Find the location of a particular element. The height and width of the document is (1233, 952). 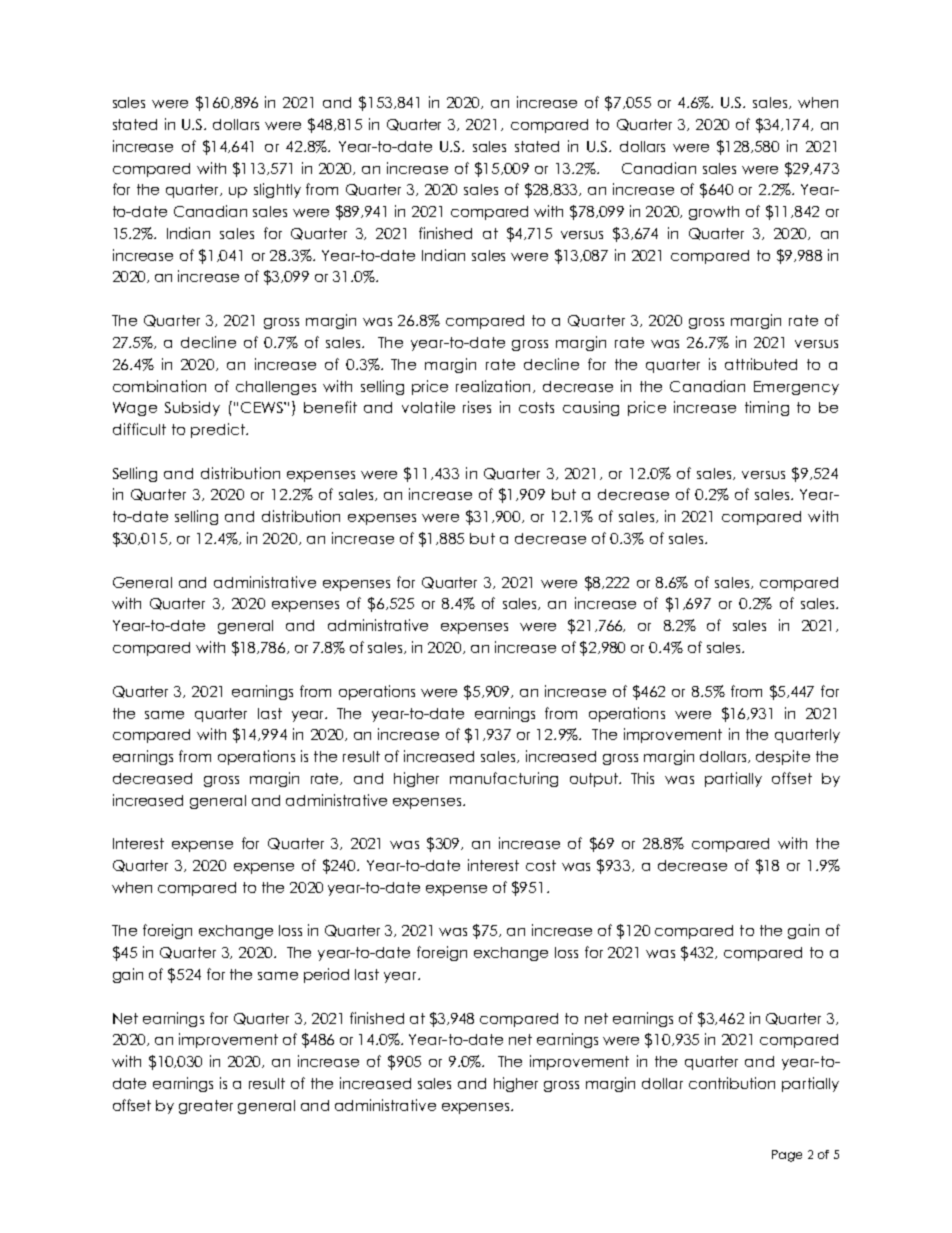

period is located at coordinates (326, 975).
